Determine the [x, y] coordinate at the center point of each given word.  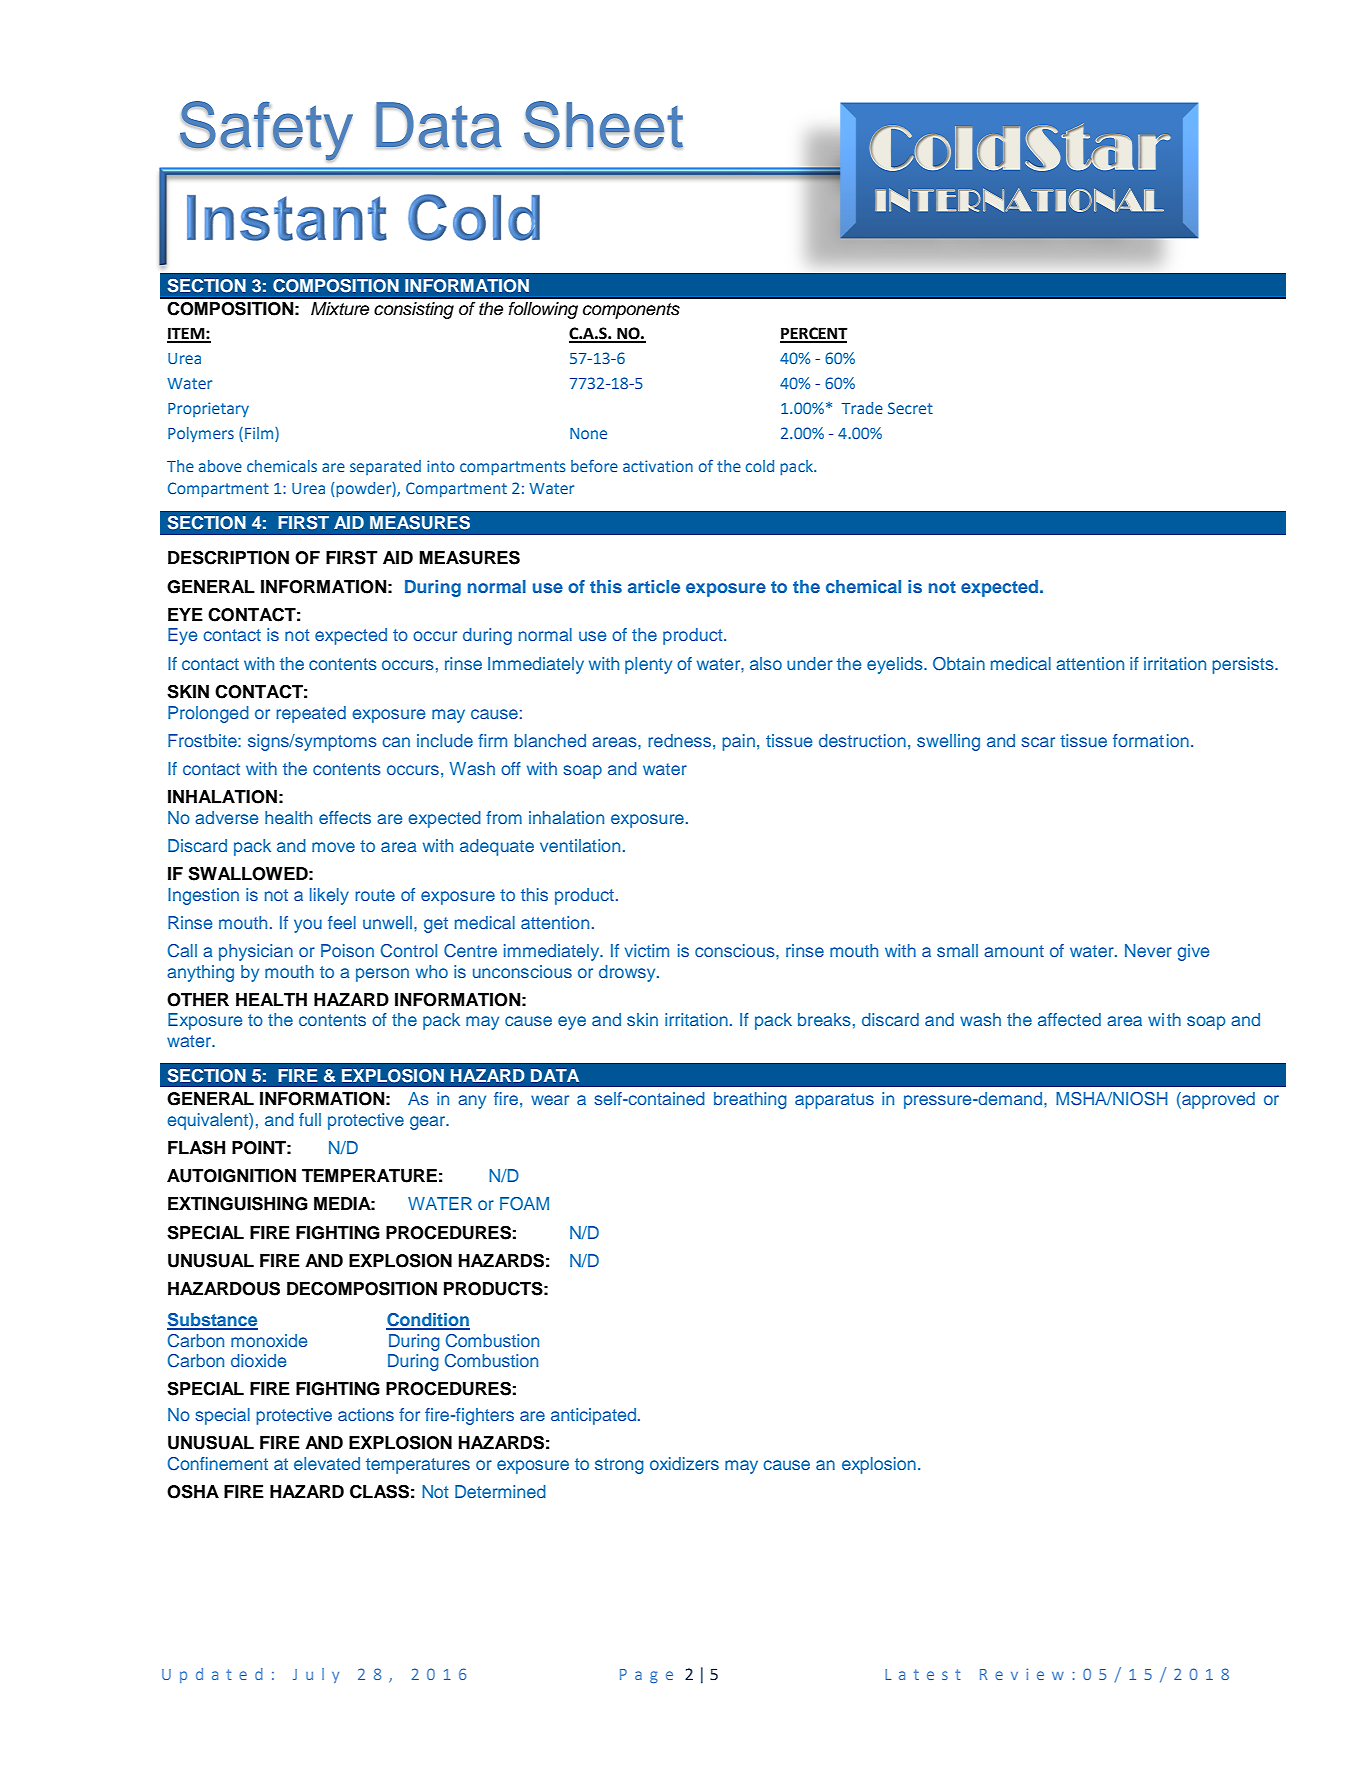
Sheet [603, 125]
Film [260, 433]
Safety [266, 131]
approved [1217, 1100]
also [766, 663]
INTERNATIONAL [1019, 200]
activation [658, 466]
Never [1148, 950]
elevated [327, 1463]
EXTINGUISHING [238, 1203]
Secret [910, 408]
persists [1244, 665]
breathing [750, 1100]
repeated [311, 714]
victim [647, 950]
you [308, 926]
